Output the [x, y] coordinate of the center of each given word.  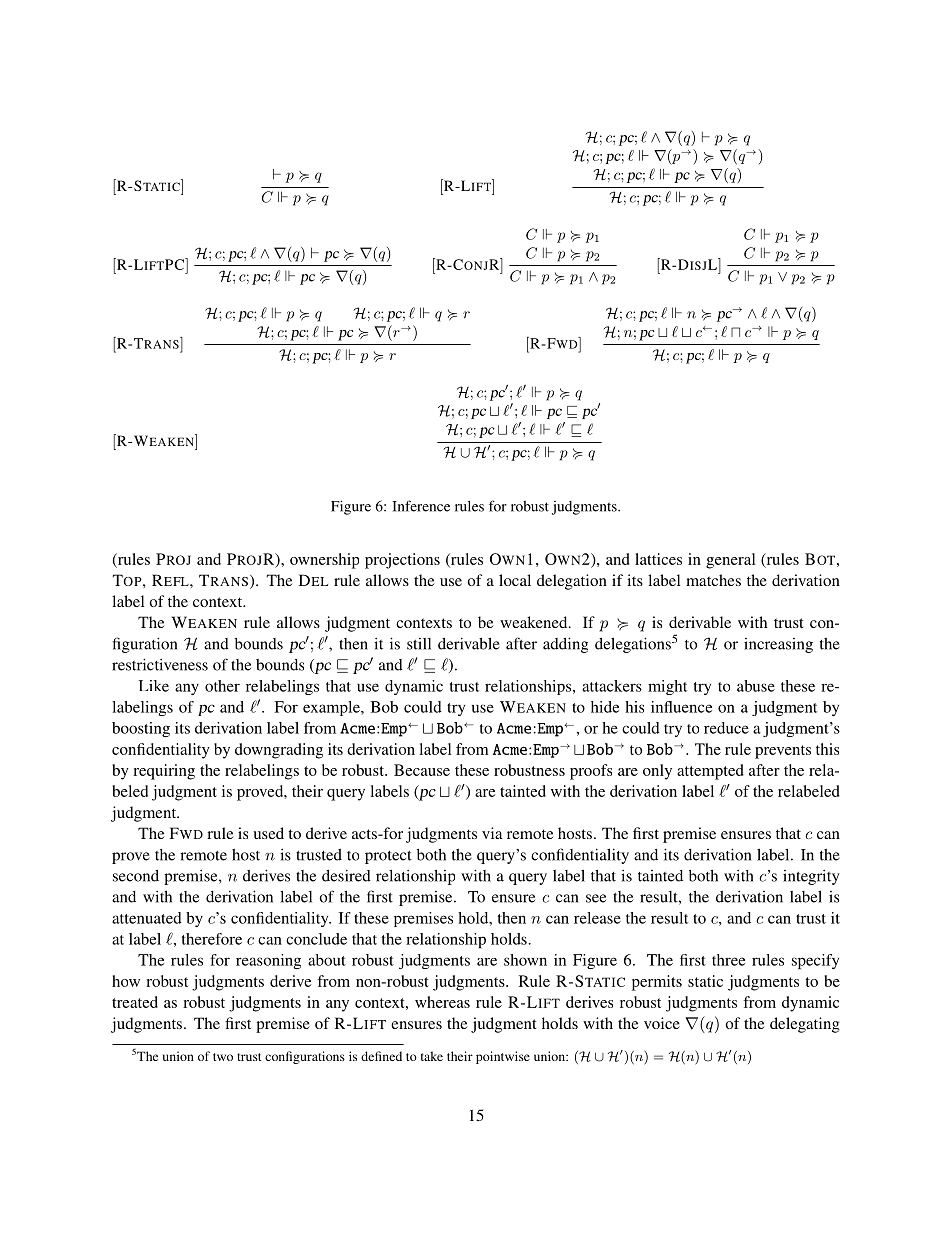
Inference [421, 506]
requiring [164, 772]
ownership [324, 561]
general [730, 561]
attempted [710, 772]
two [223, 1057]
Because [422, 770]
